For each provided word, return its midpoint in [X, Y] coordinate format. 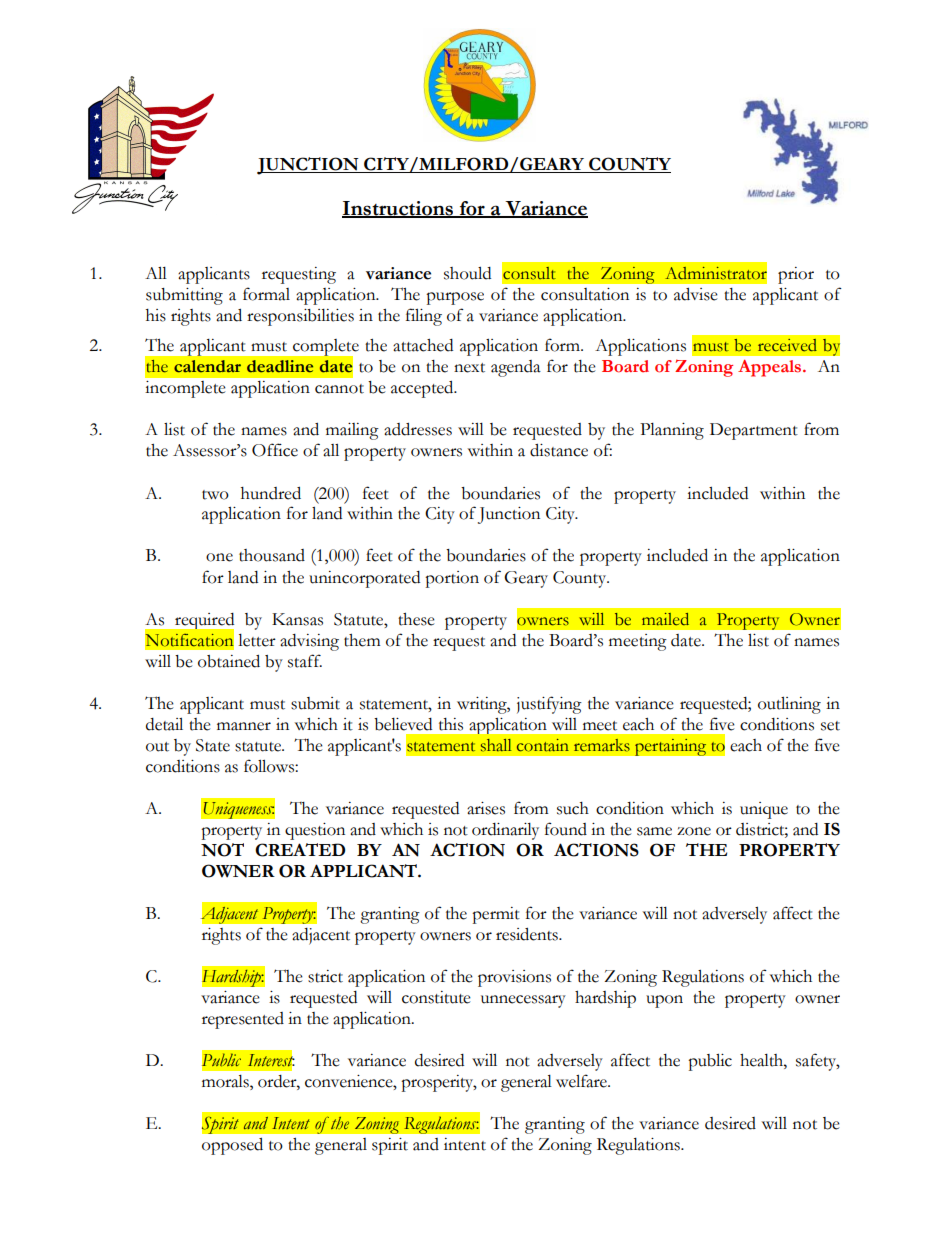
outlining [789, 705]
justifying [549, 705]
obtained [229, 661]
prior [796, 275]
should [467, 273]
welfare [582, 1081]
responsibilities [300, 317]
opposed [232, 1146]
